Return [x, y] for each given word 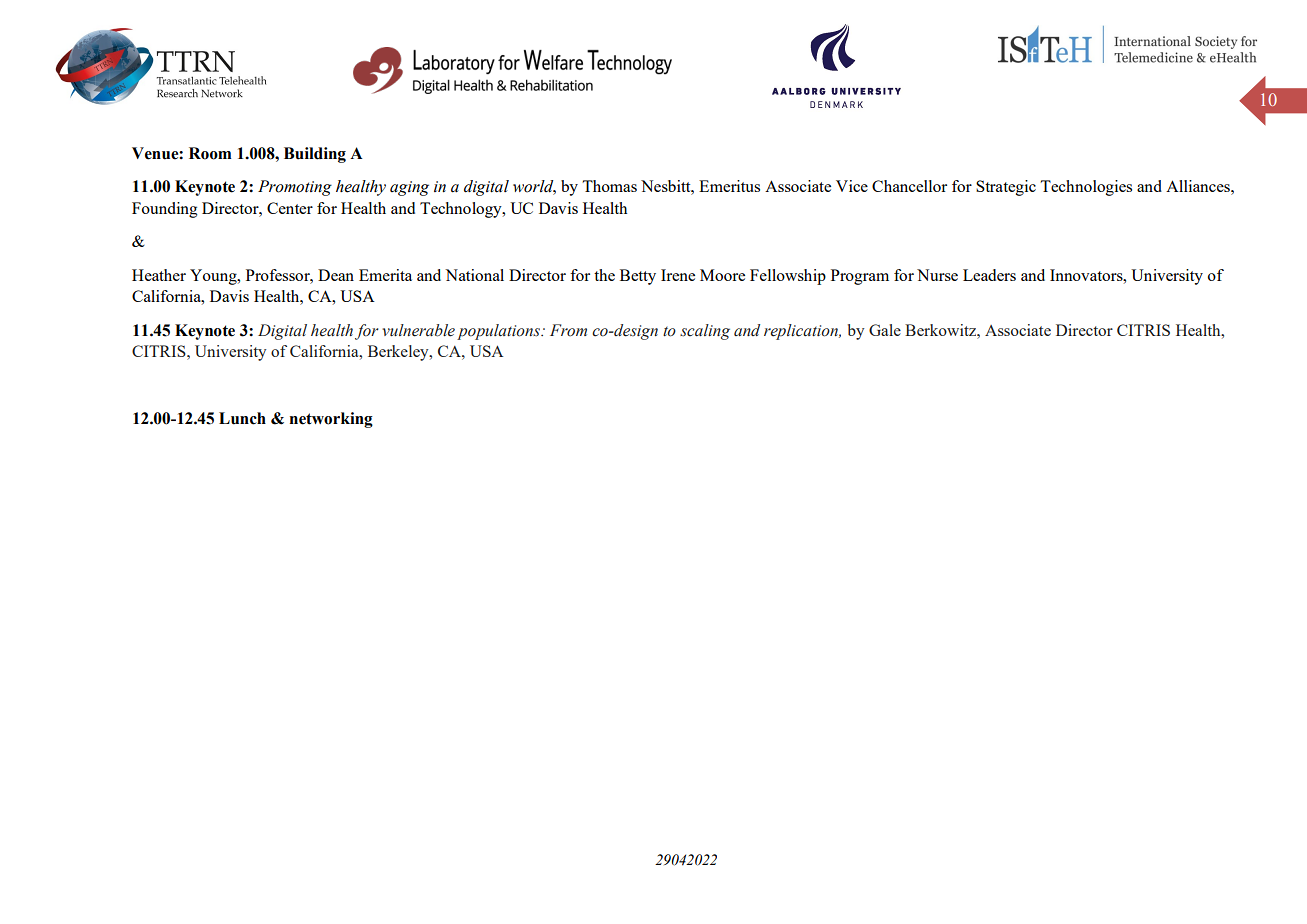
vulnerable [418, 330]
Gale [885, 330]
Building [315, 155]
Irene [678, 275]
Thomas [609, 186]
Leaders [989, 275]
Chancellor [909, 186]
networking [331, 420]
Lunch [242, 418]
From [568, 330]
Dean [336, 275]
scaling [705, 332]
